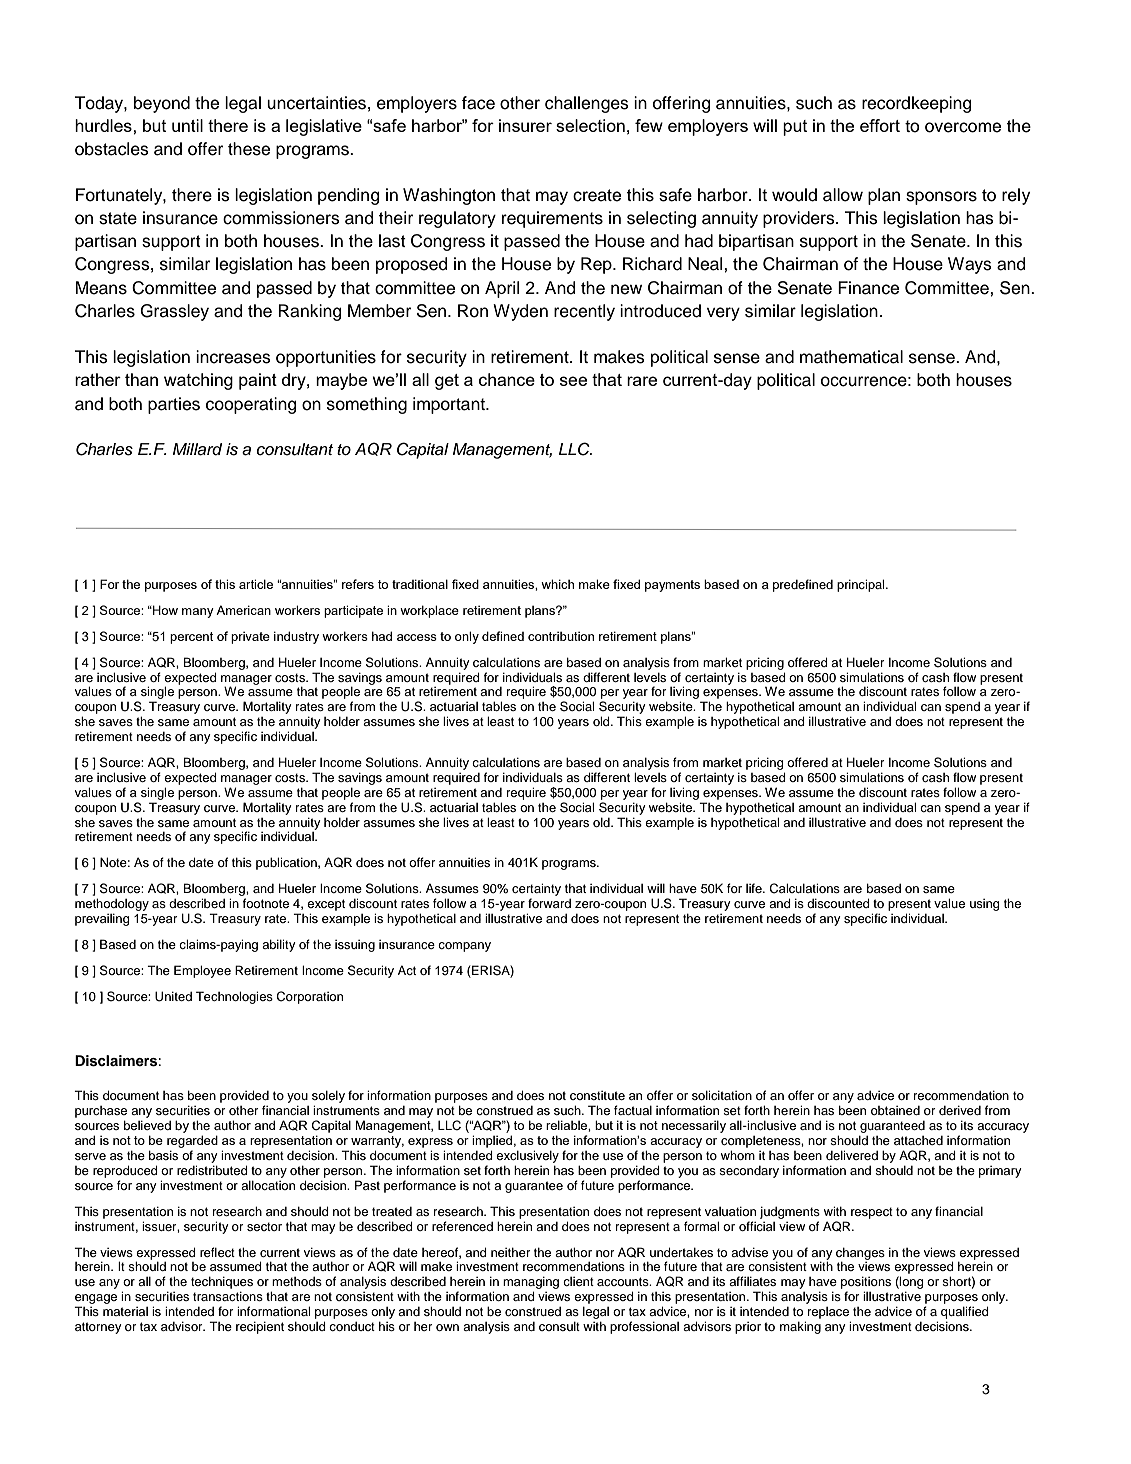 This image has height=1464, width=1131. What do you see at coordinates (525, 125) in the image?
I see `insurer` at bounding box center [525, 125].
